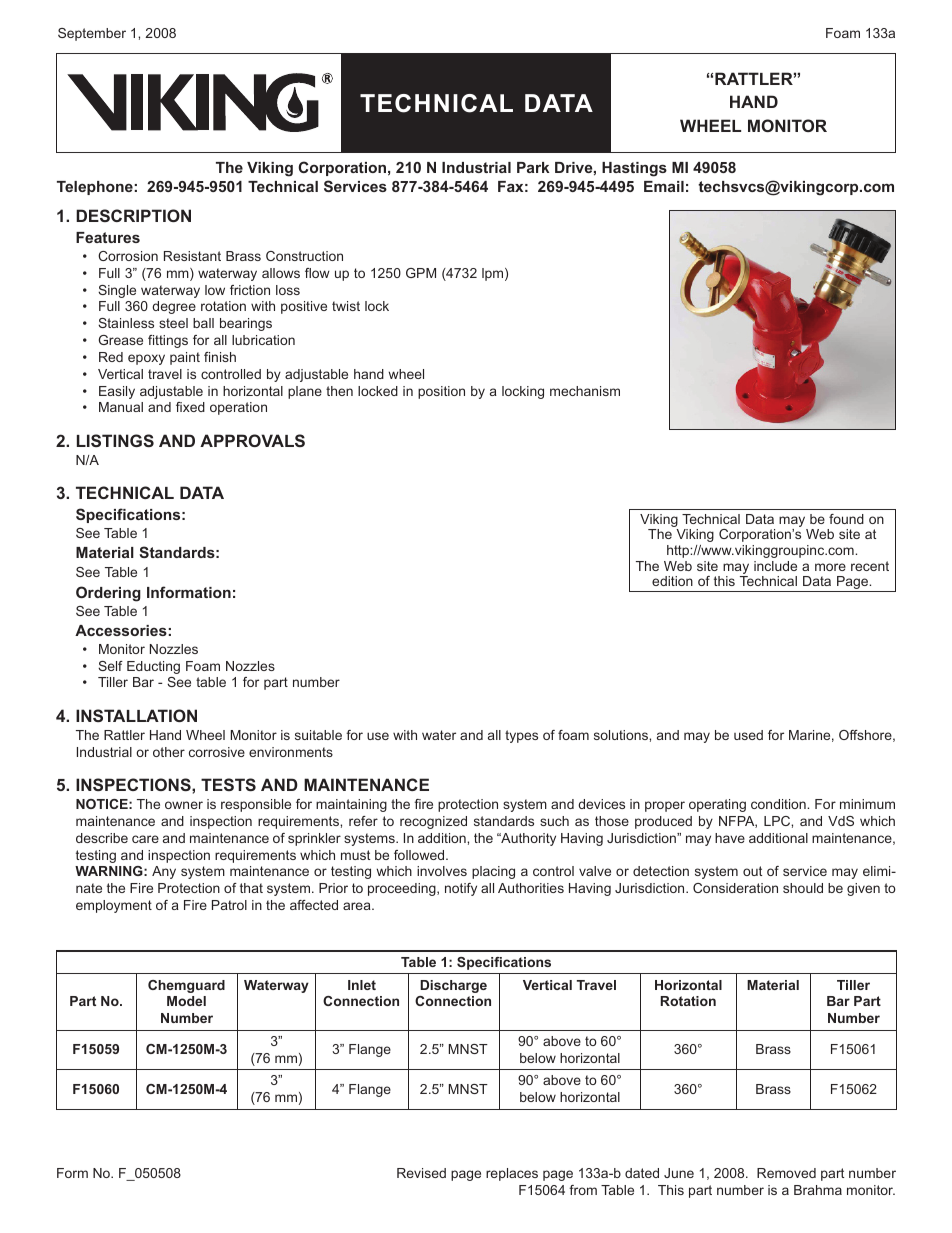 The image size is (952, 1233). What do you see at coordinates (168, 341) in the screenshot?
I see `fittings` at bounding box center [168, 341].
